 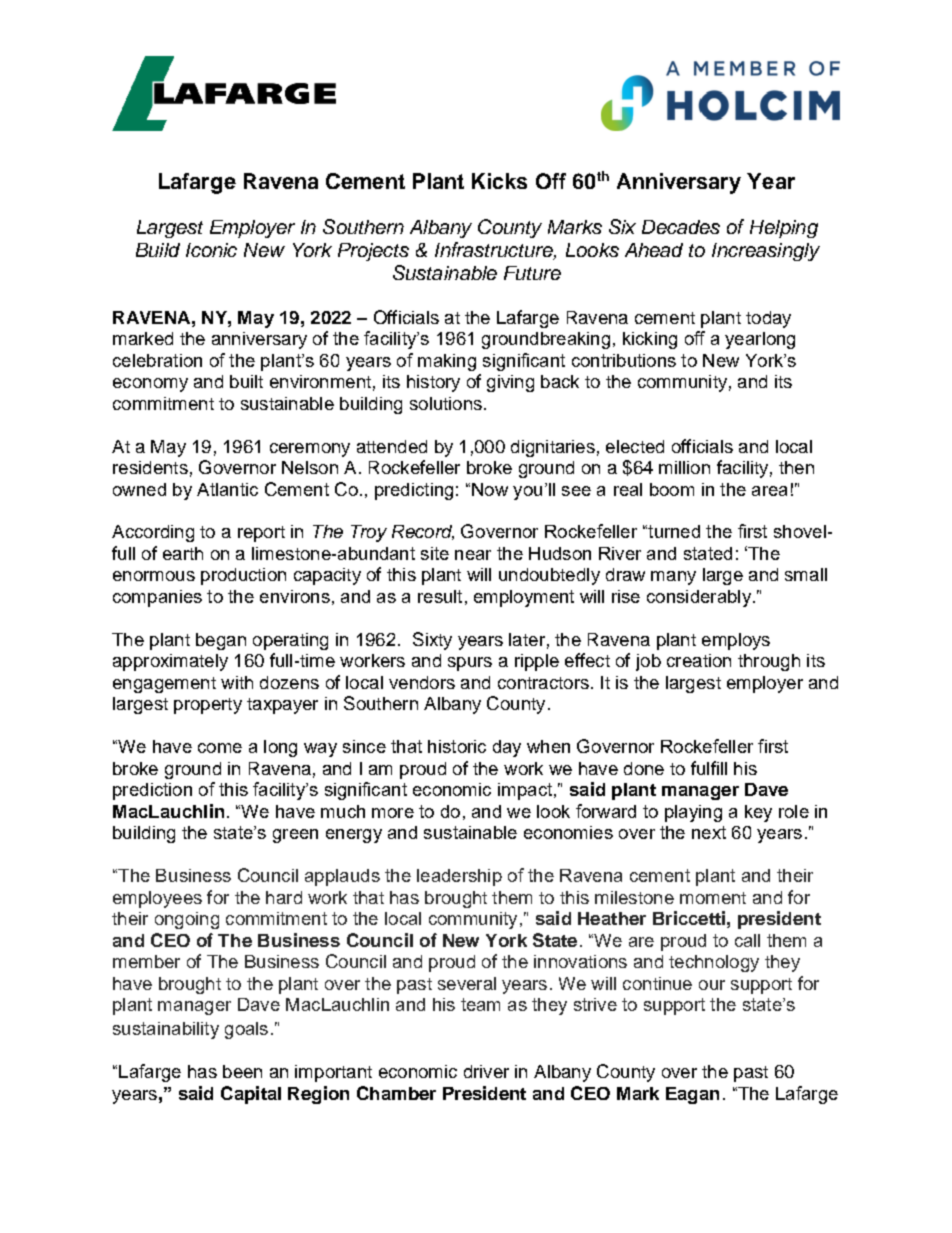 I want to click on been, so click(x=242, y=1071).
